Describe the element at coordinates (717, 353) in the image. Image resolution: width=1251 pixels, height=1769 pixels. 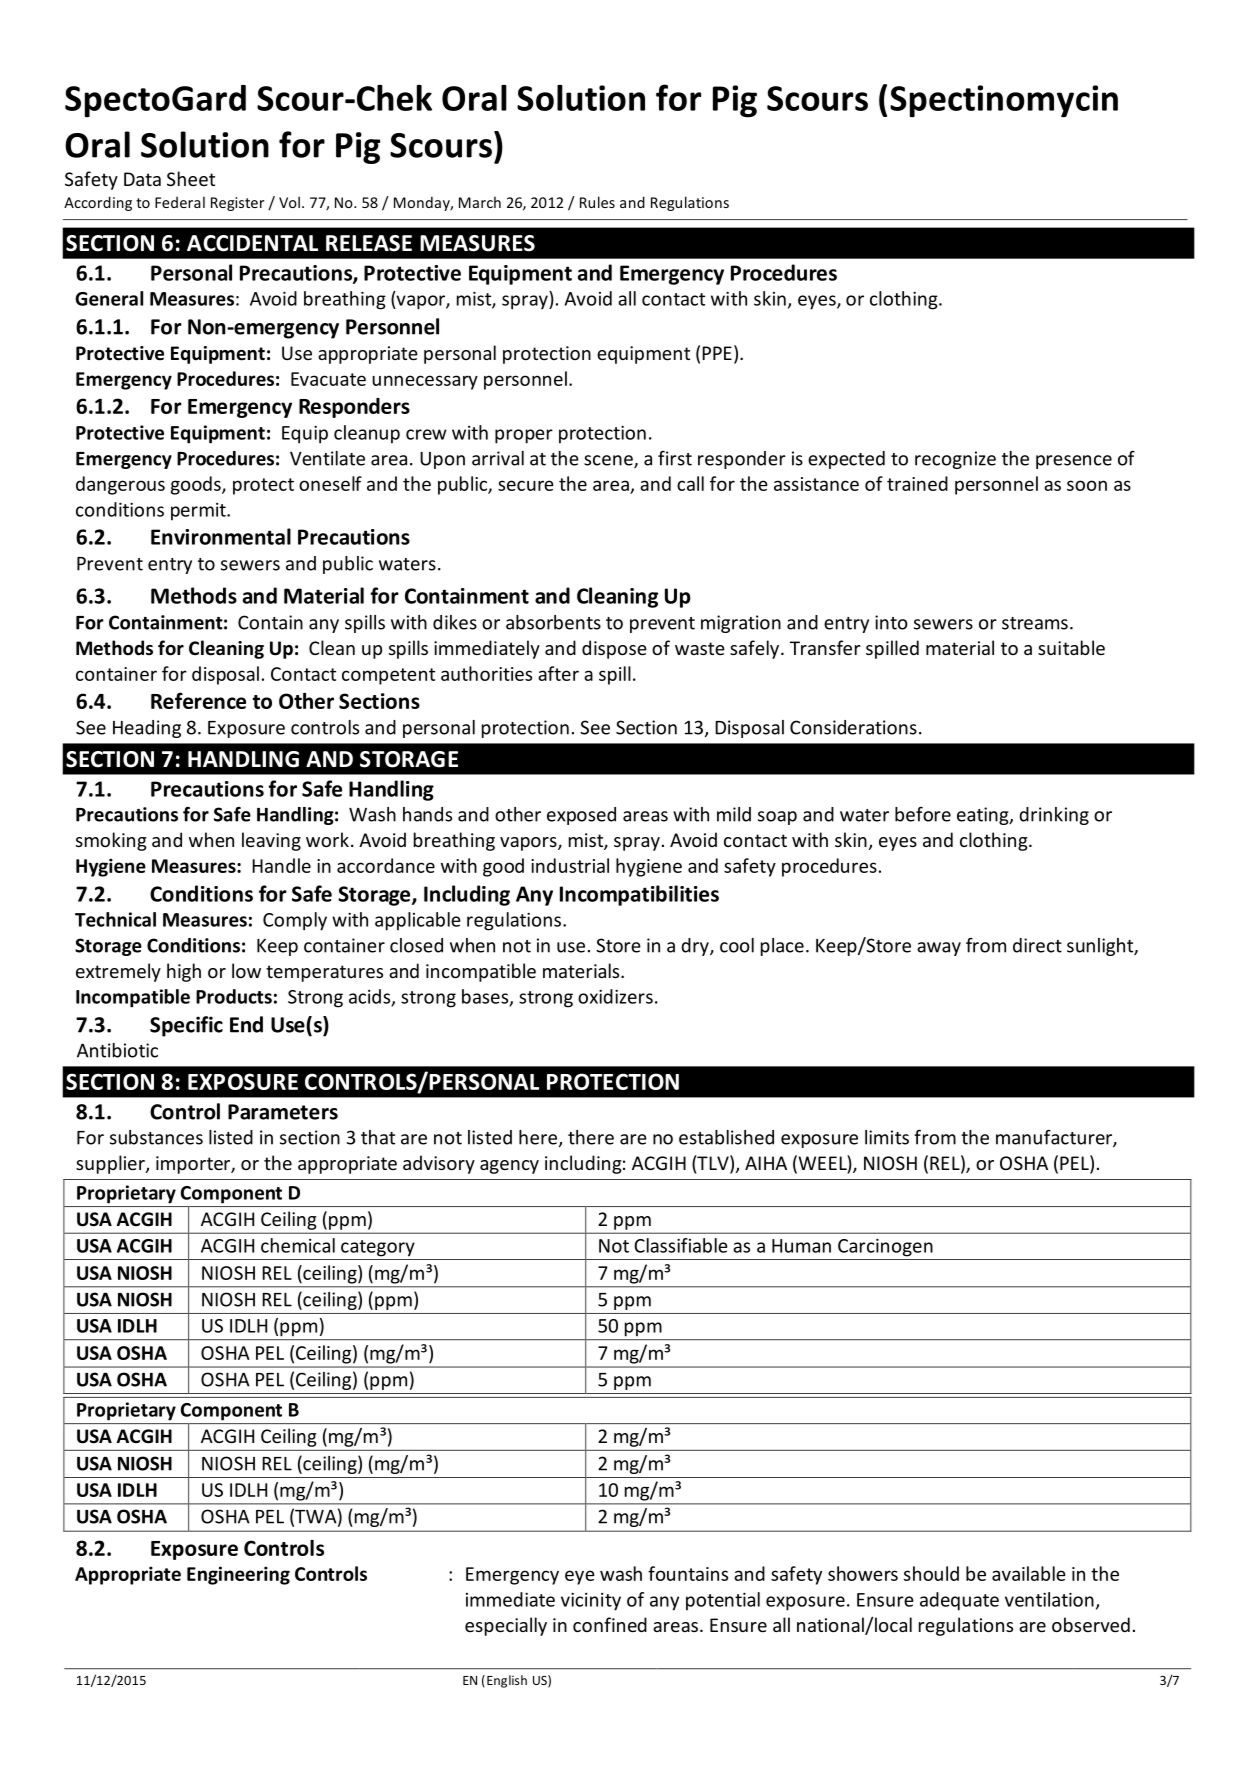
I see `PPE` at that location.
